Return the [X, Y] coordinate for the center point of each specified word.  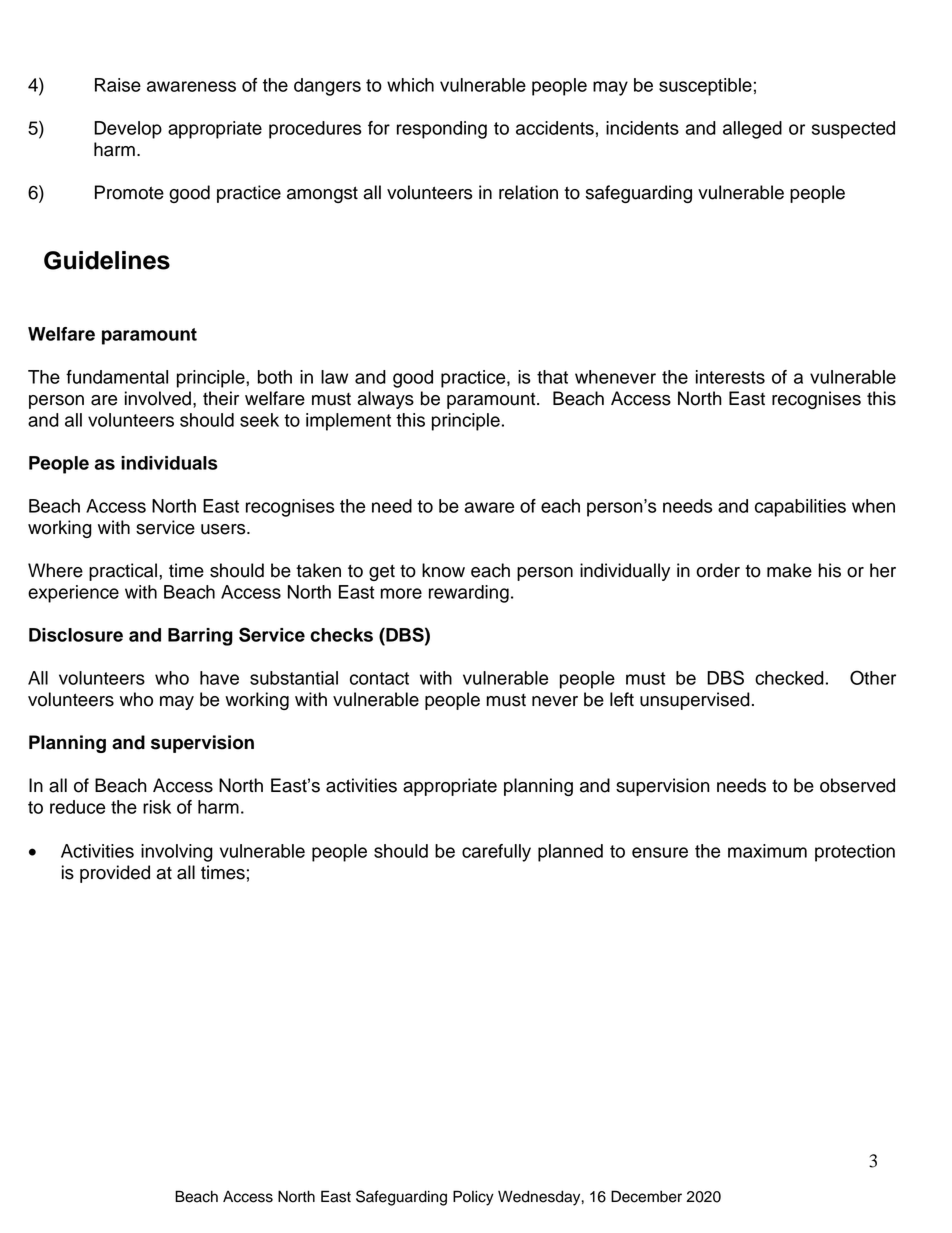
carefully [496, 853]
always [385, 400]
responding [442, 130]
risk [157, 807]
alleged [752, 130]
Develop [128, 130]
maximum [767, 851]
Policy [473, 1198]
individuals [169, 463]
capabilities [800, 508]
